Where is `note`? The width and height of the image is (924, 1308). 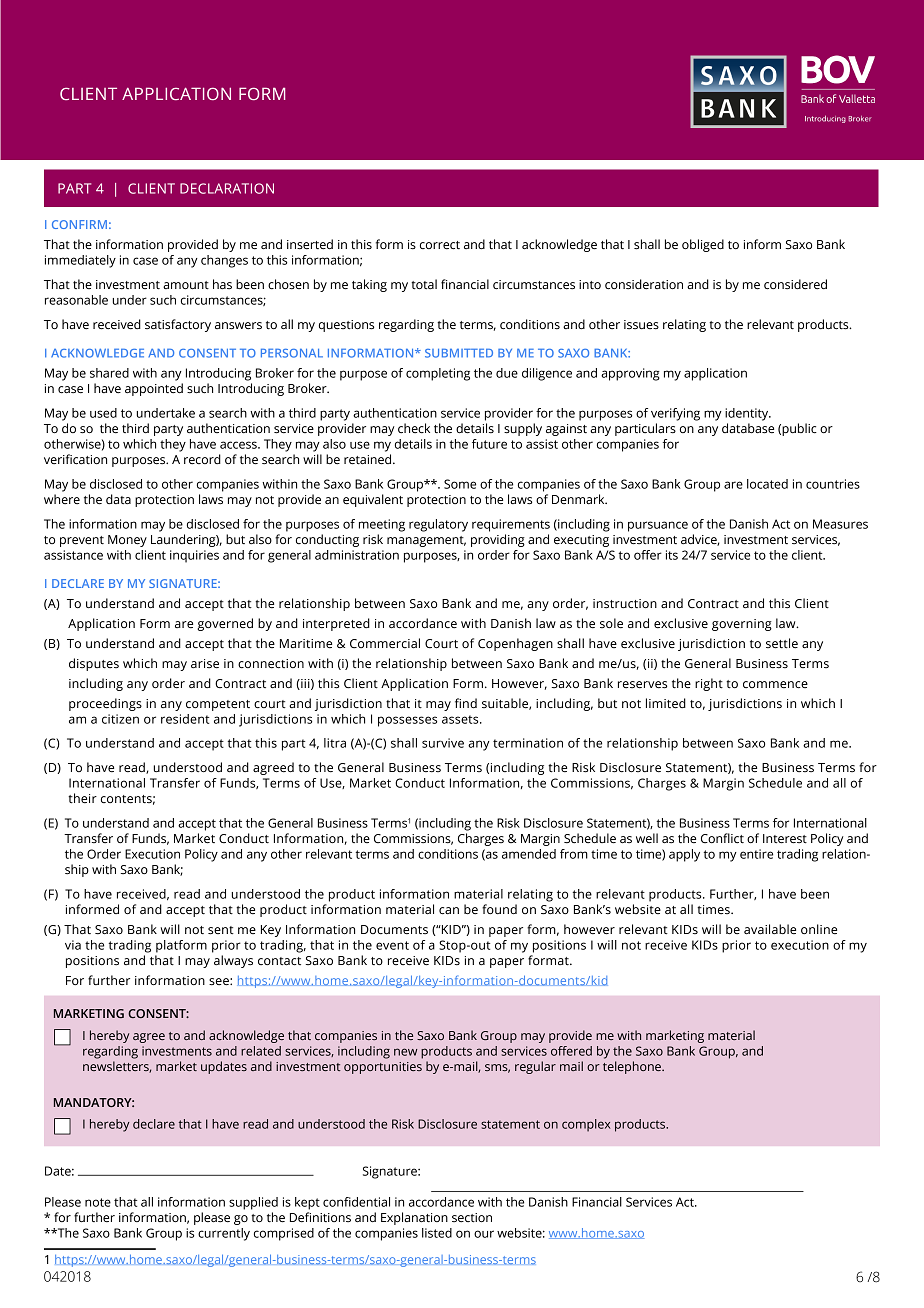 note is located at coordinates (98, 1202).
